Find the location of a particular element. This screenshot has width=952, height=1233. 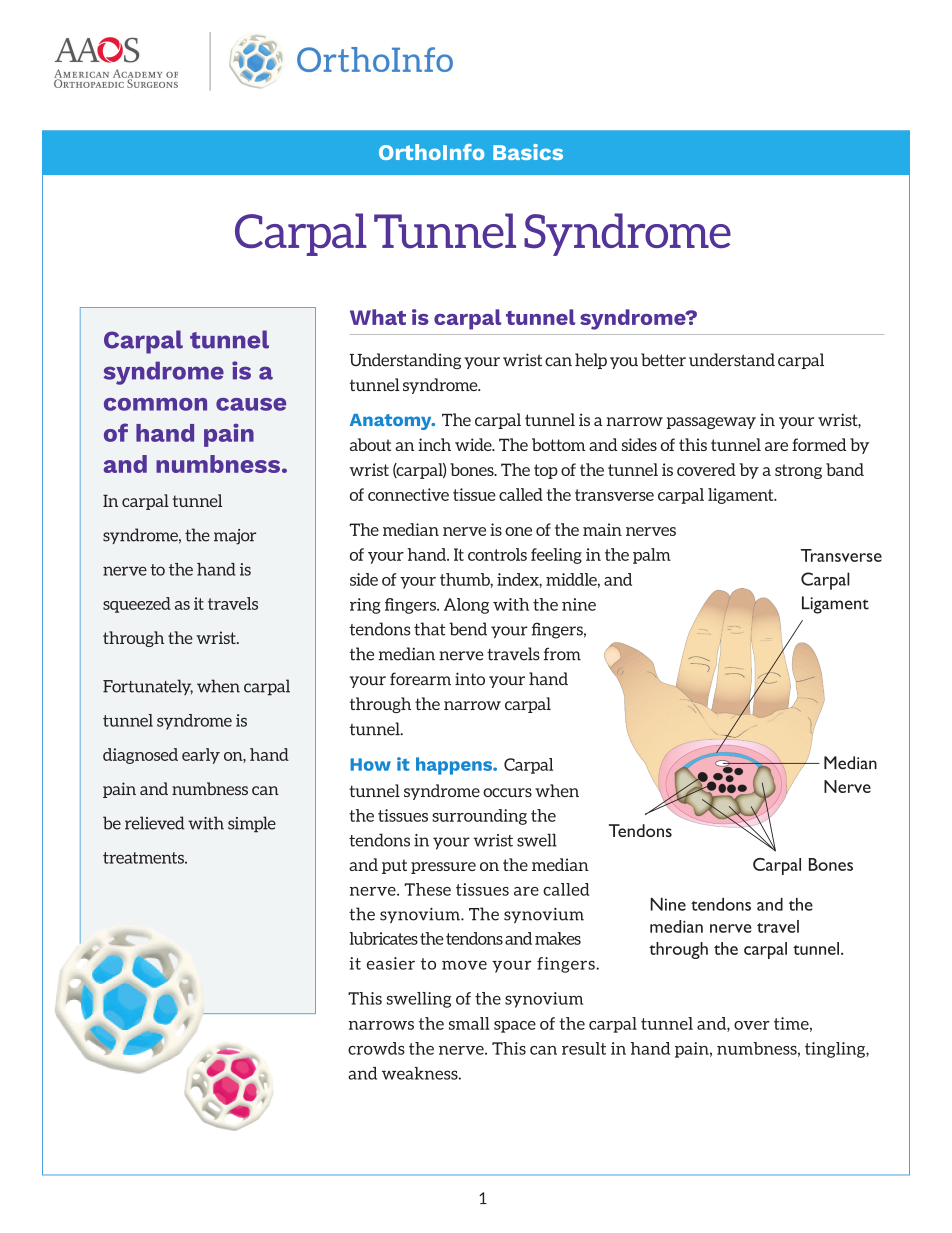

better is located at coordinates (663, 360).
